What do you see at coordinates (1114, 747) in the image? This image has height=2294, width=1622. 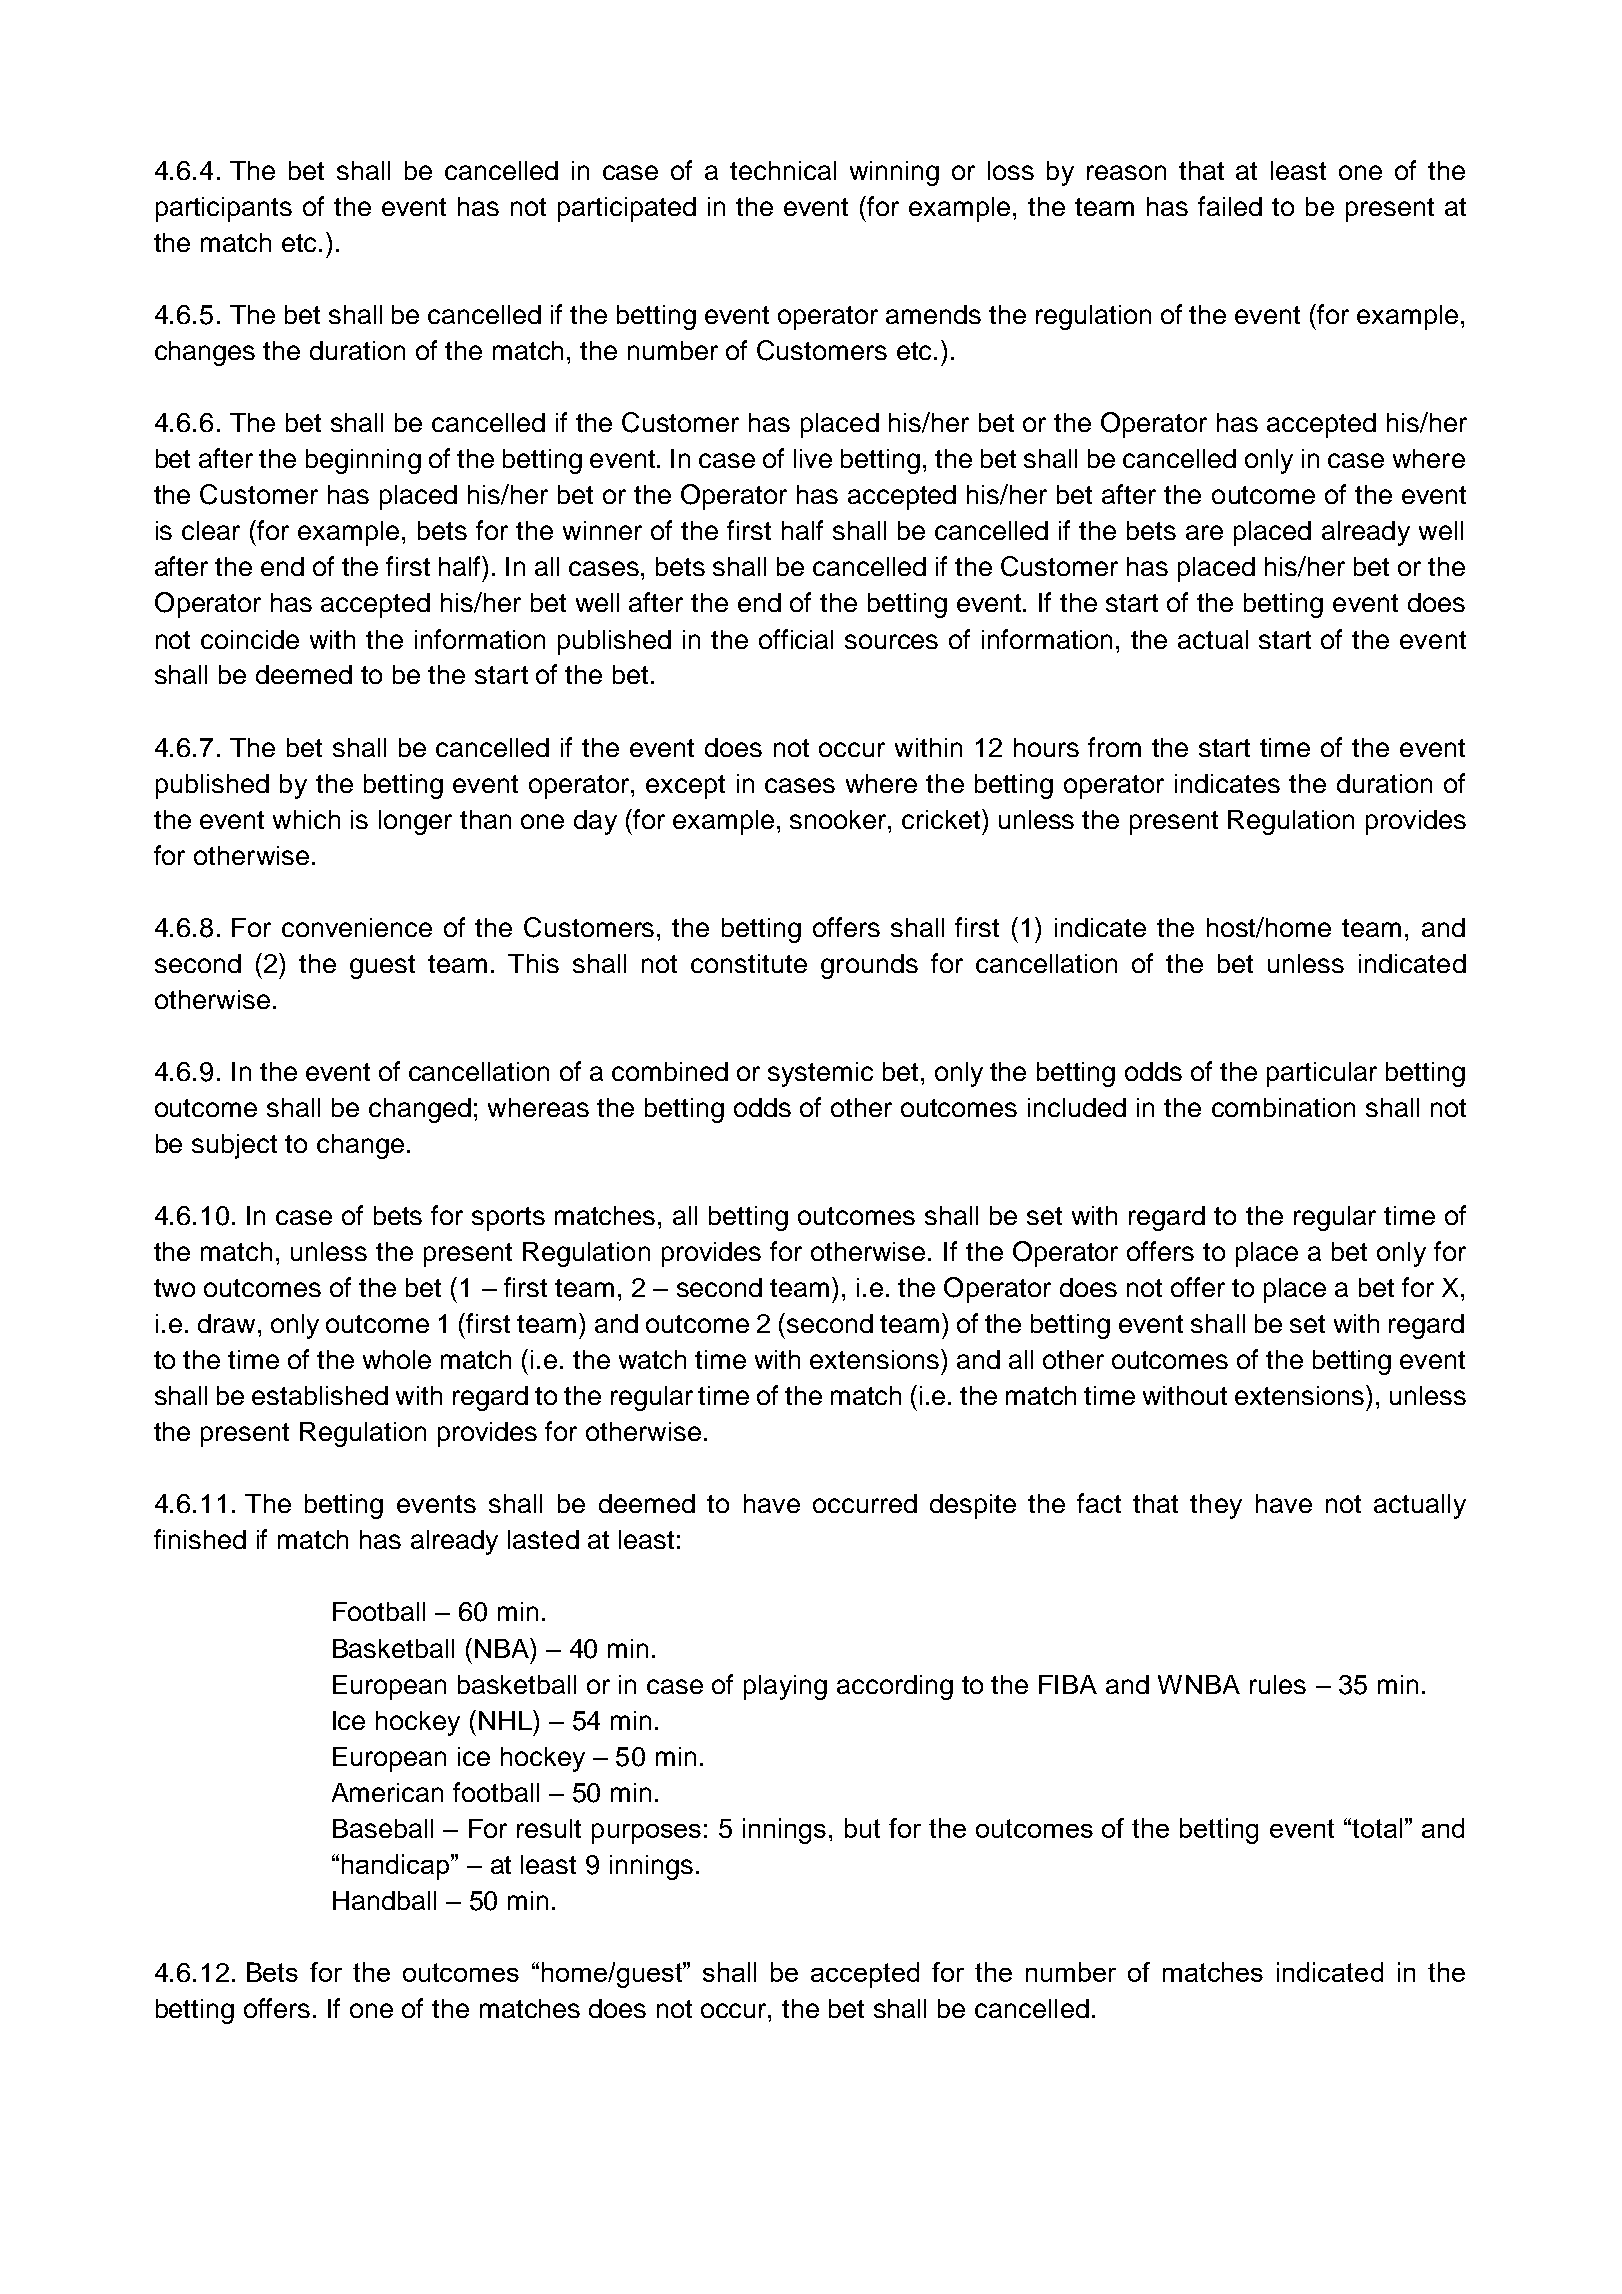 I see `from` at bounding box center [1114, 747].
